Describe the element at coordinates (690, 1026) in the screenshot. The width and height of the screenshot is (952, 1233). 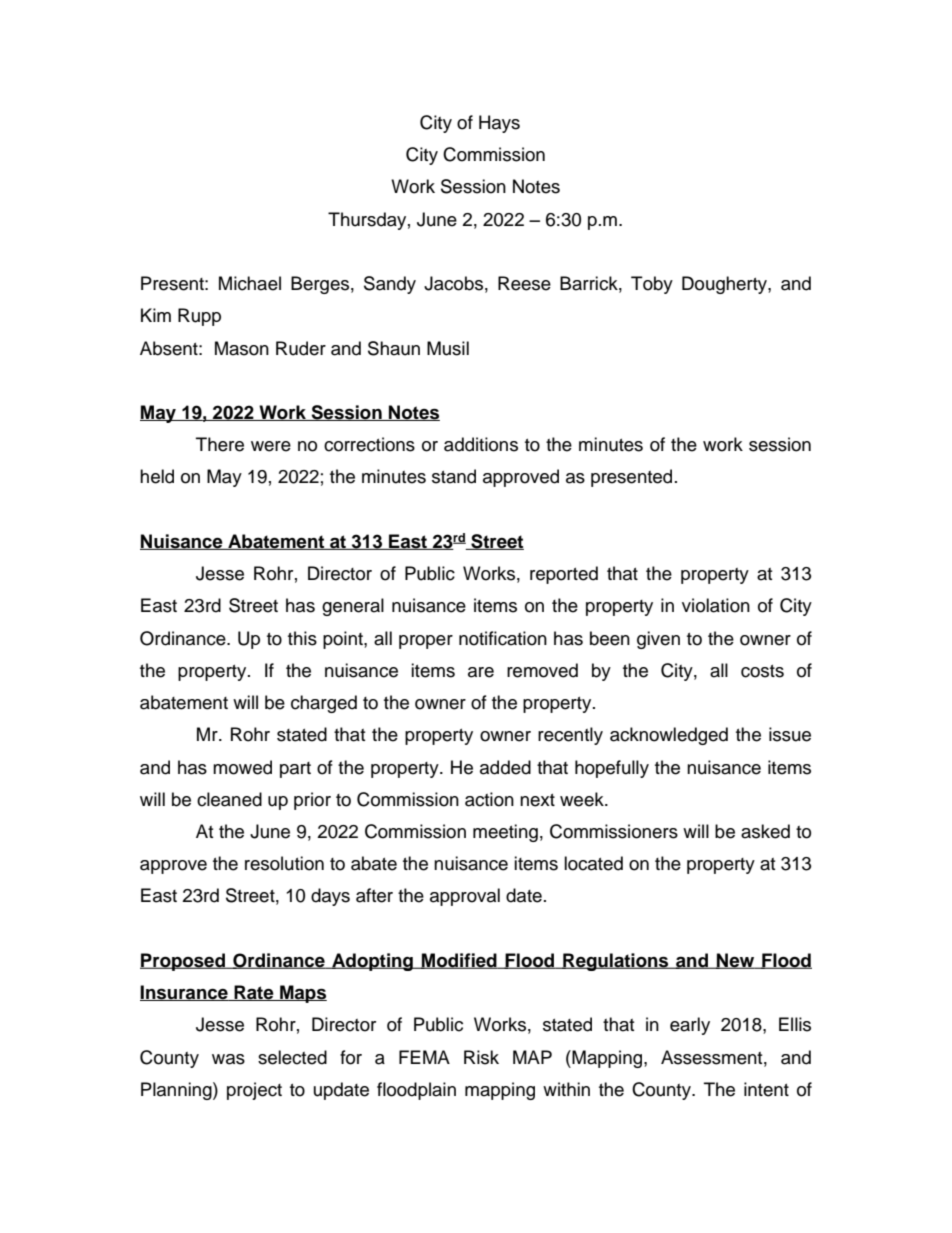
I see `early` at that location.
